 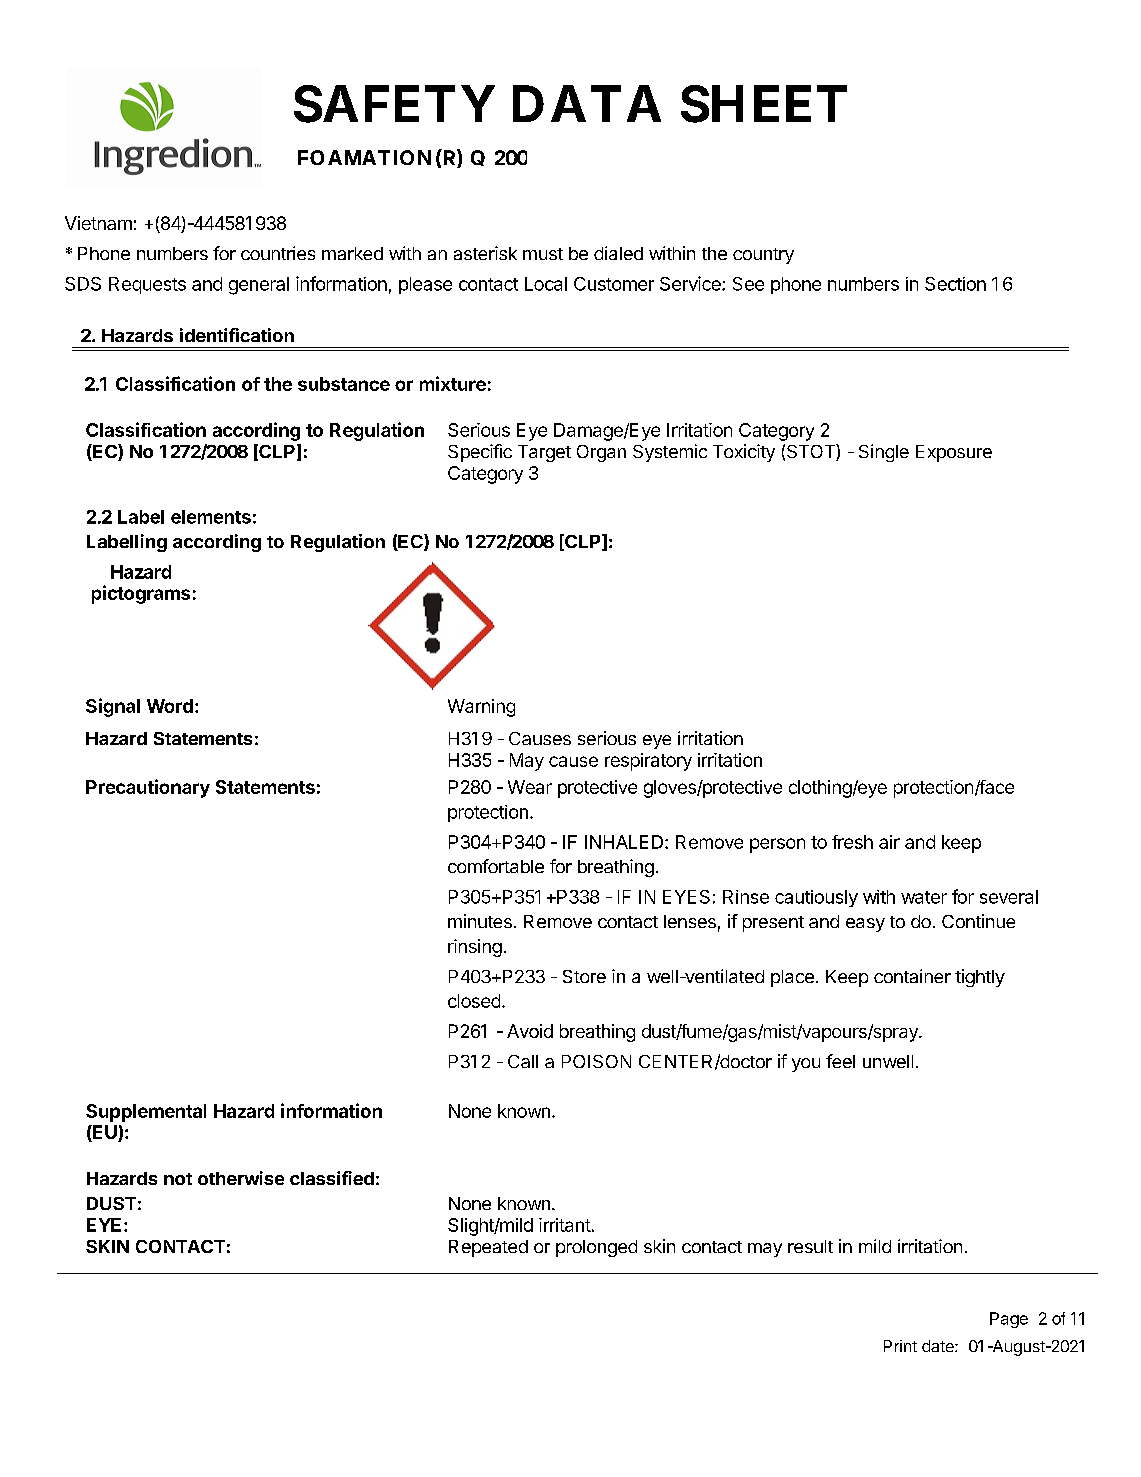 What do you see at coordinates (900, 1346) in the document?
I see `Print` at bounding box center [900, 1346].
